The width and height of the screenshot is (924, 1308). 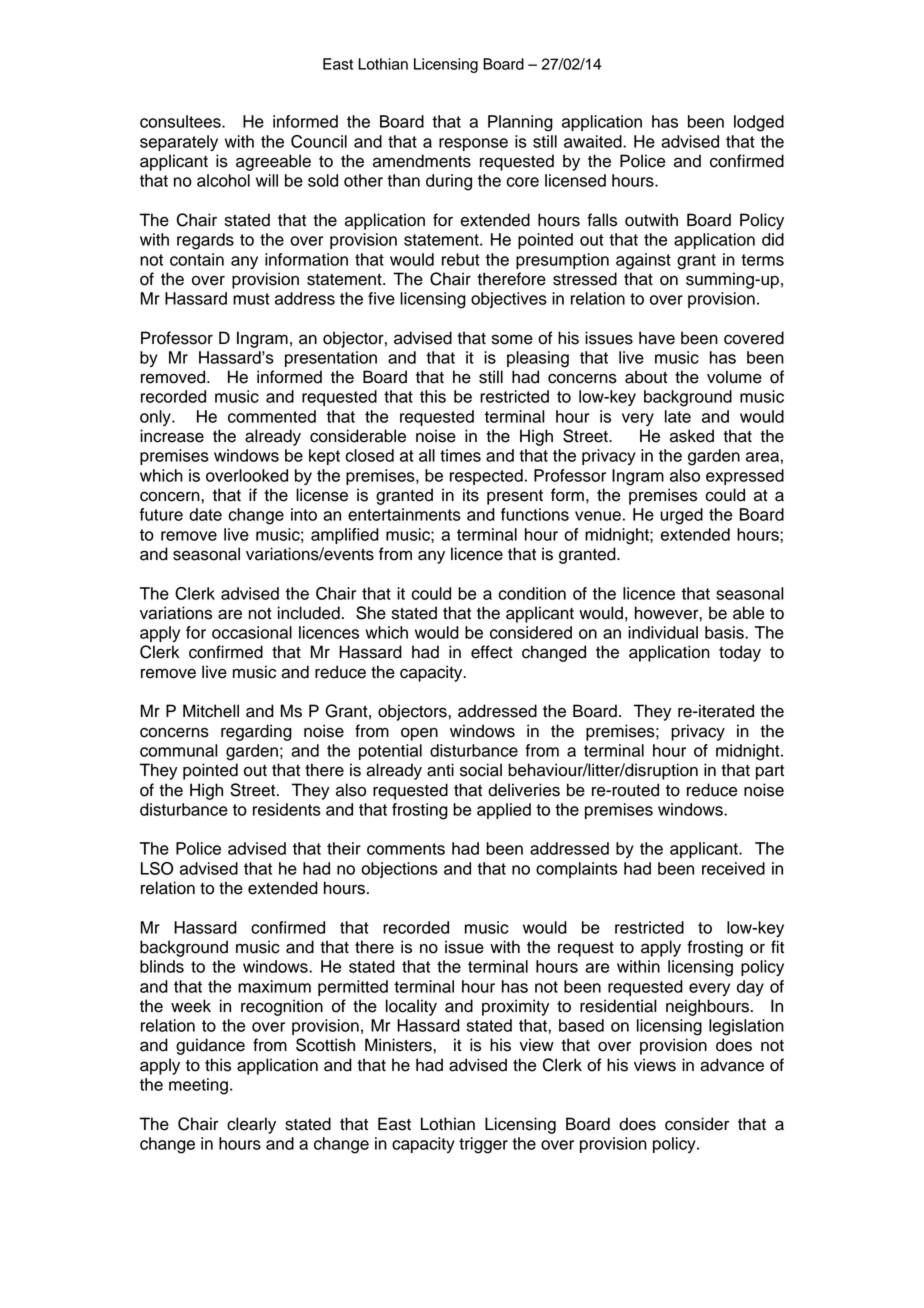 What do you see at coordinates (419, 734) in the screenshot?
I see `open` at bounding box center [419, 734].
